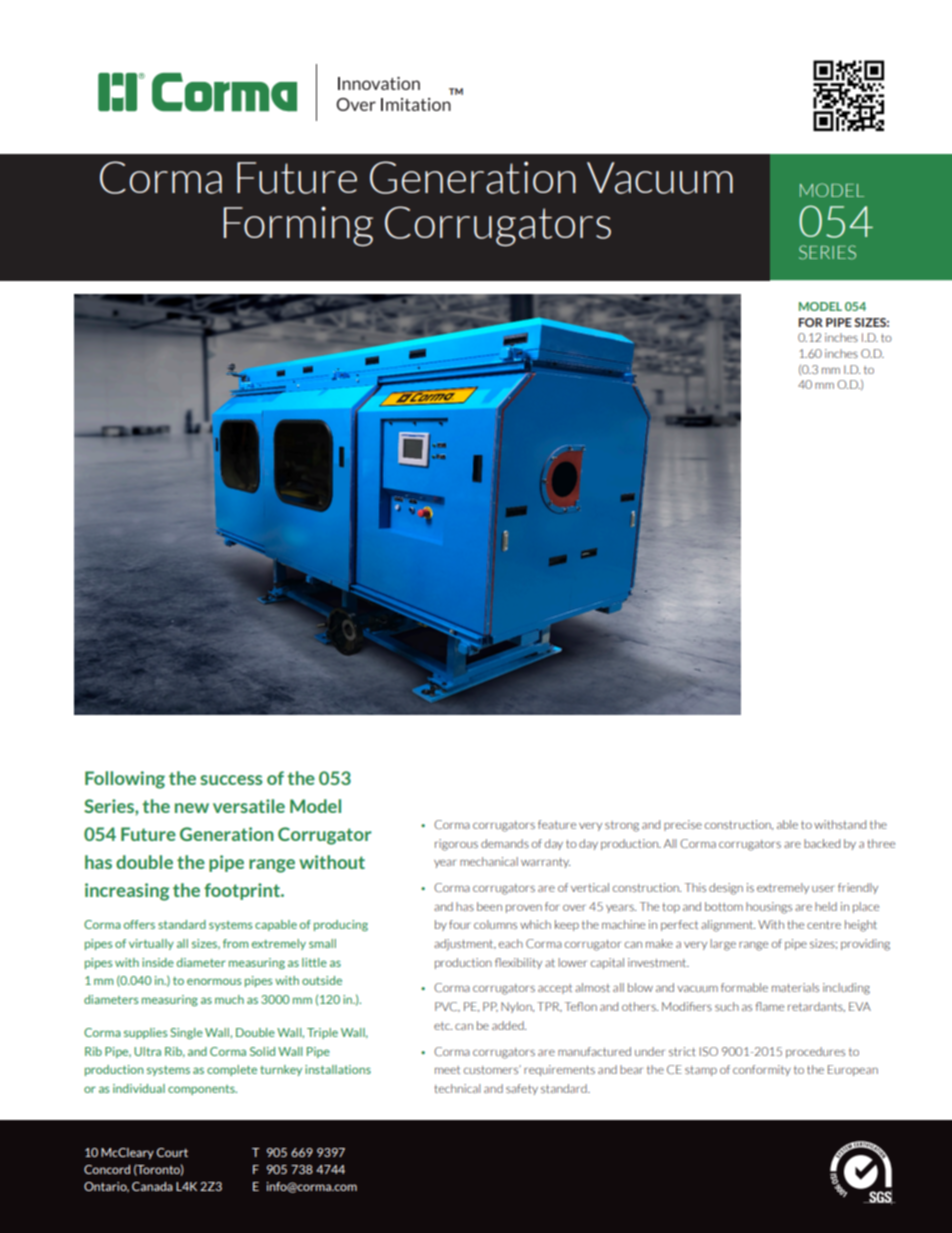 Image resolution: width=952 pixels, height=1233 pixels. Describe the element at coordinates (125, 780) in the screenshot. I see `Following` at that location.
